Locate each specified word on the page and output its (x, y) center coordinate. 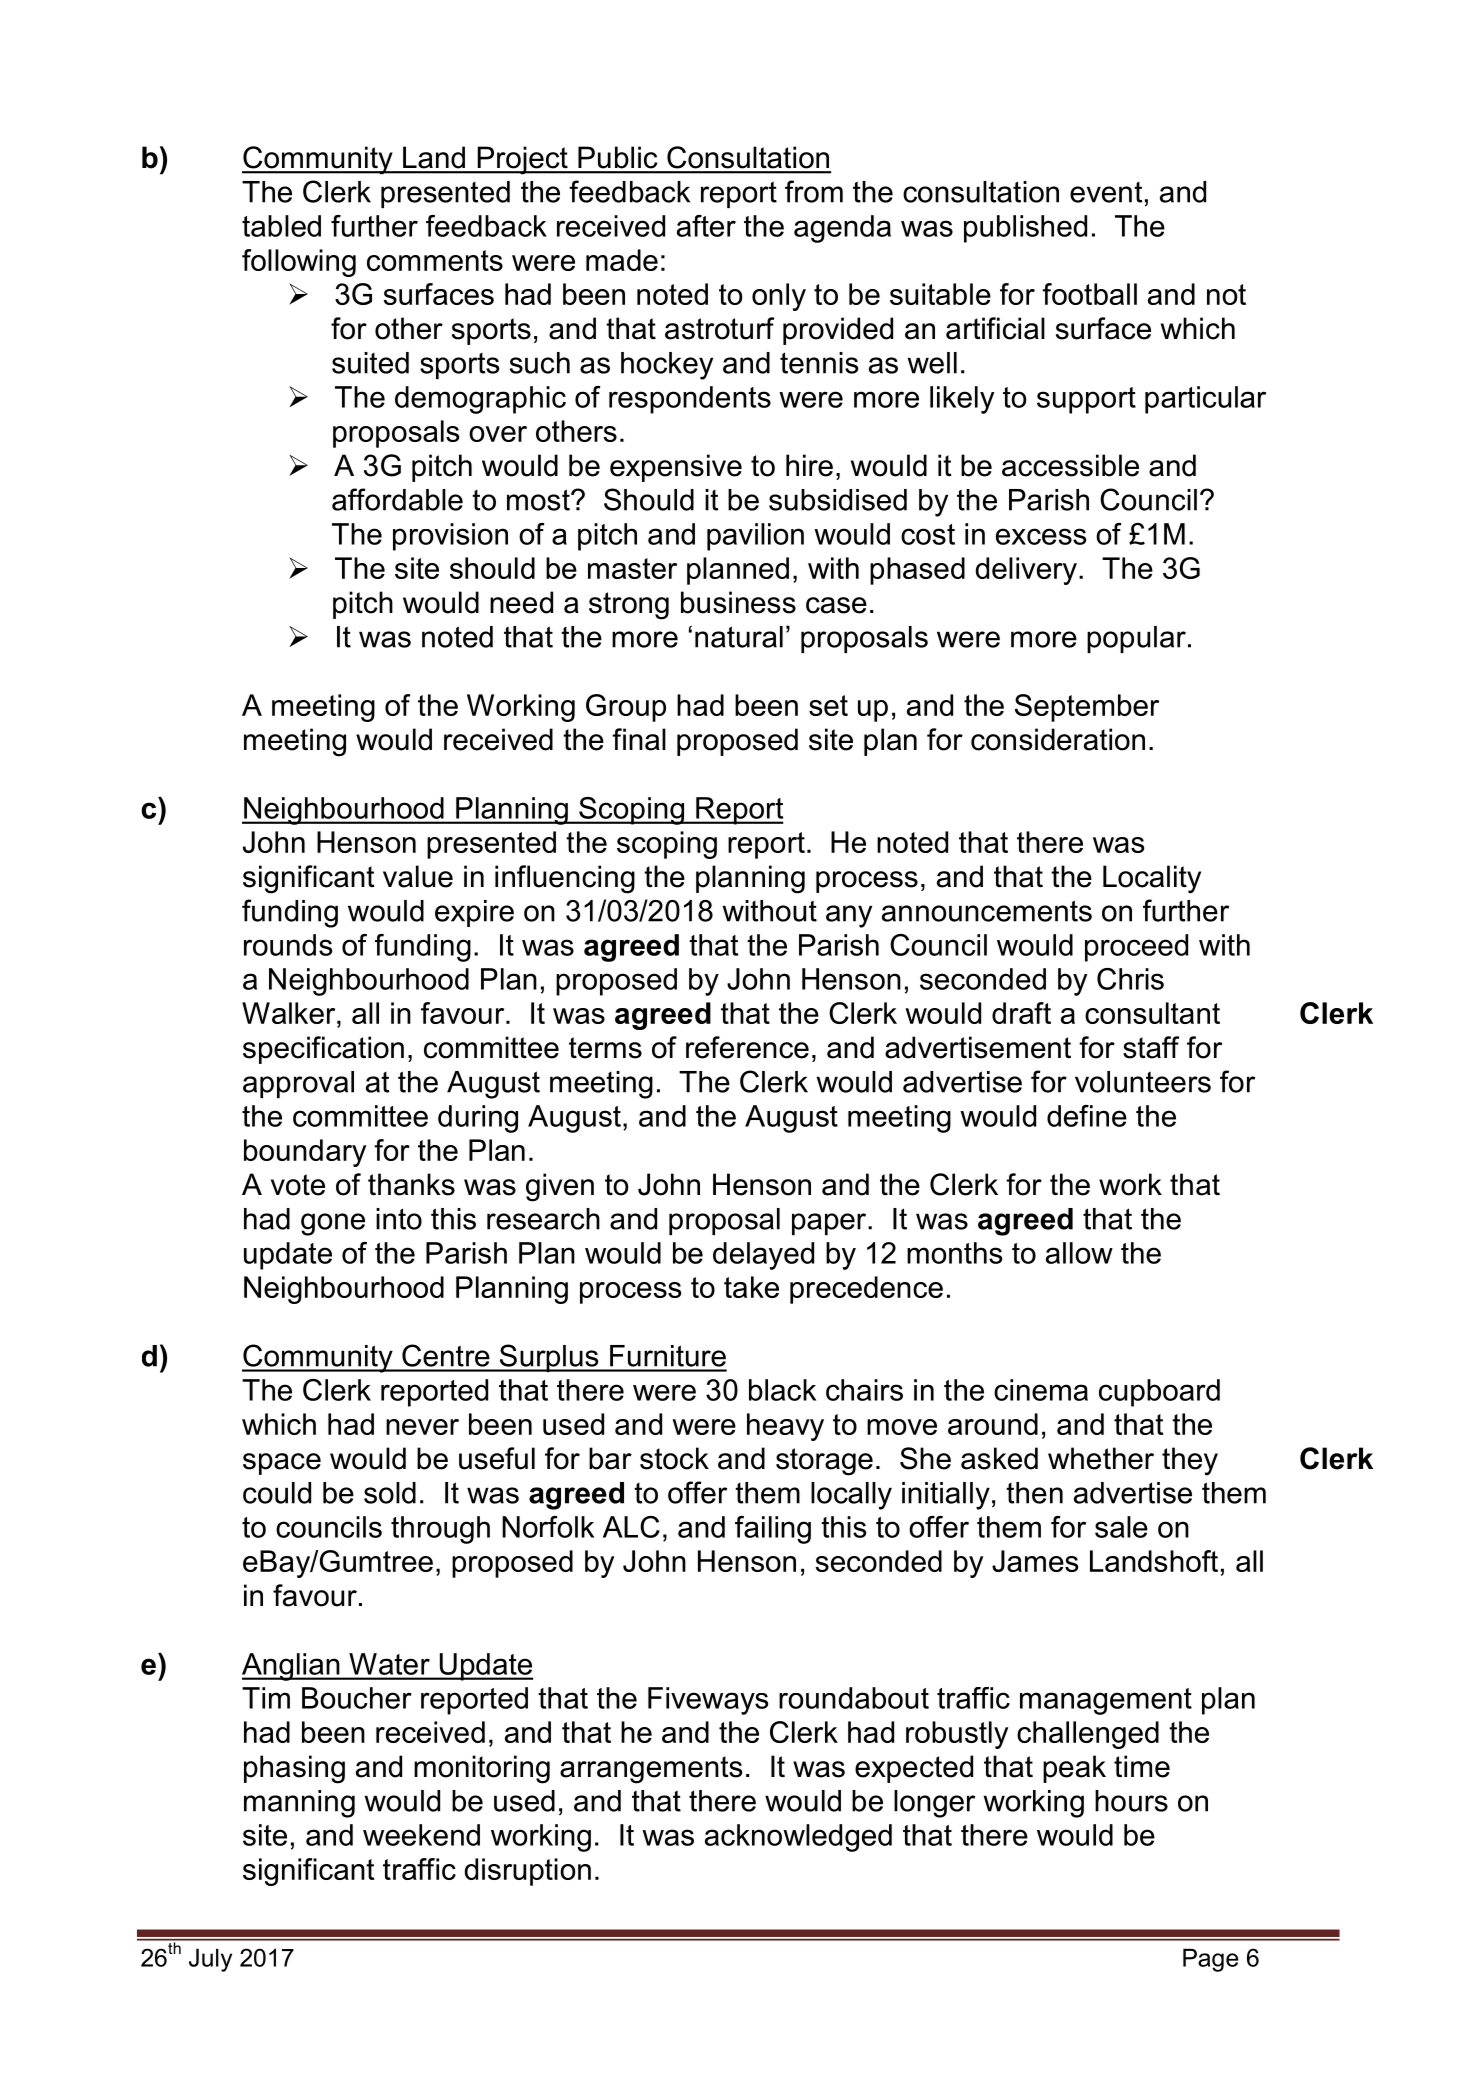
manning (299, 1804)
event (1106, 192)
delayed (763, 1256)
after (706, 226)
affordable (397, 499)
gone (333, 1224)
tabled (281, 226)
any (849, 916)
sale (1121, 1527)
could (277, 1493)
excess (1041, 536)
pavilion (755, 537)
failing (773, 1530)
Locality (1152, 879)
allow (1079, 1253)
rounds (288, 945)
